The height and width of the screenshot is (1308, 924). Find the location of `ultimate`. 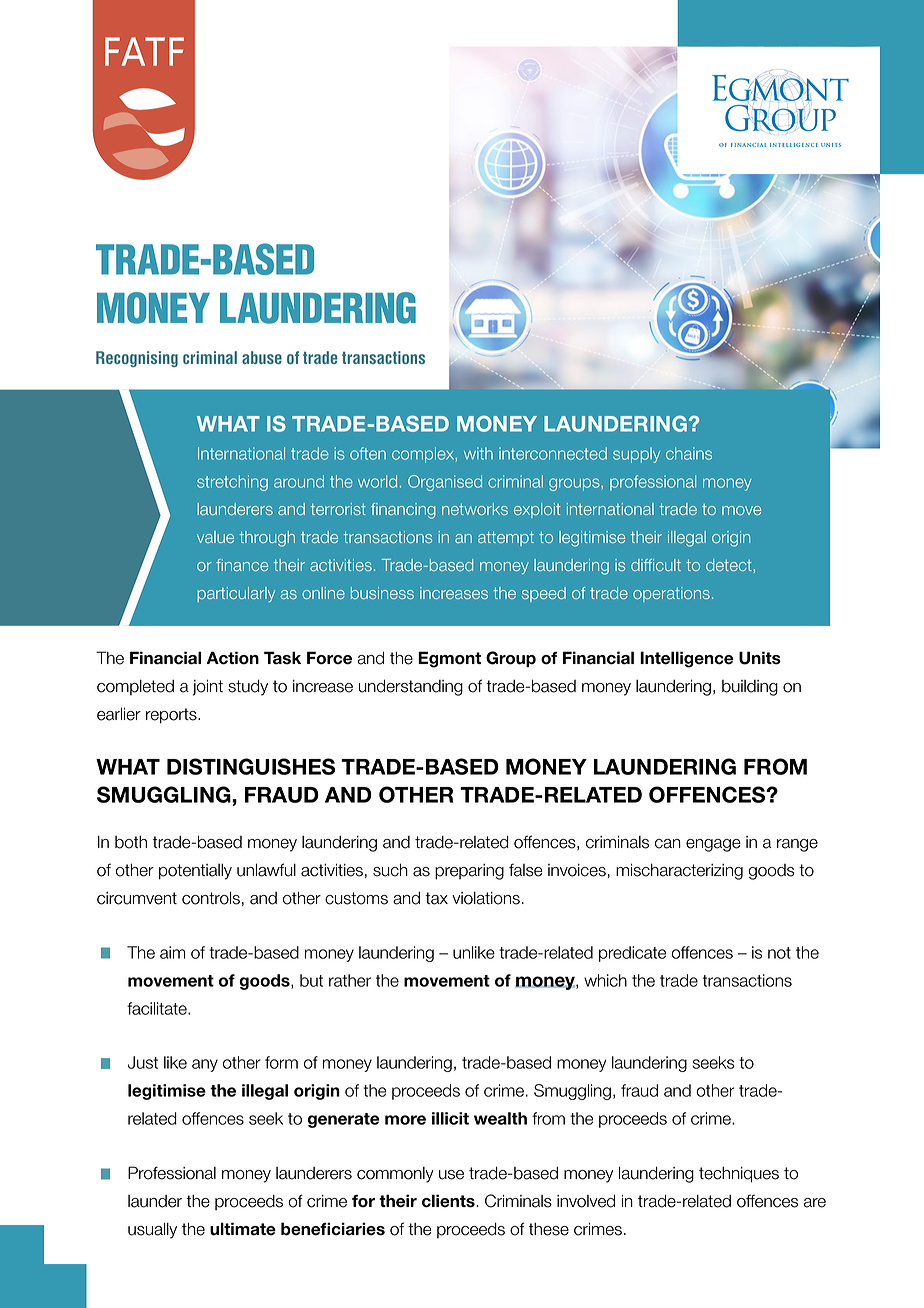

ultimate is located at coordinates (243, 1229).
